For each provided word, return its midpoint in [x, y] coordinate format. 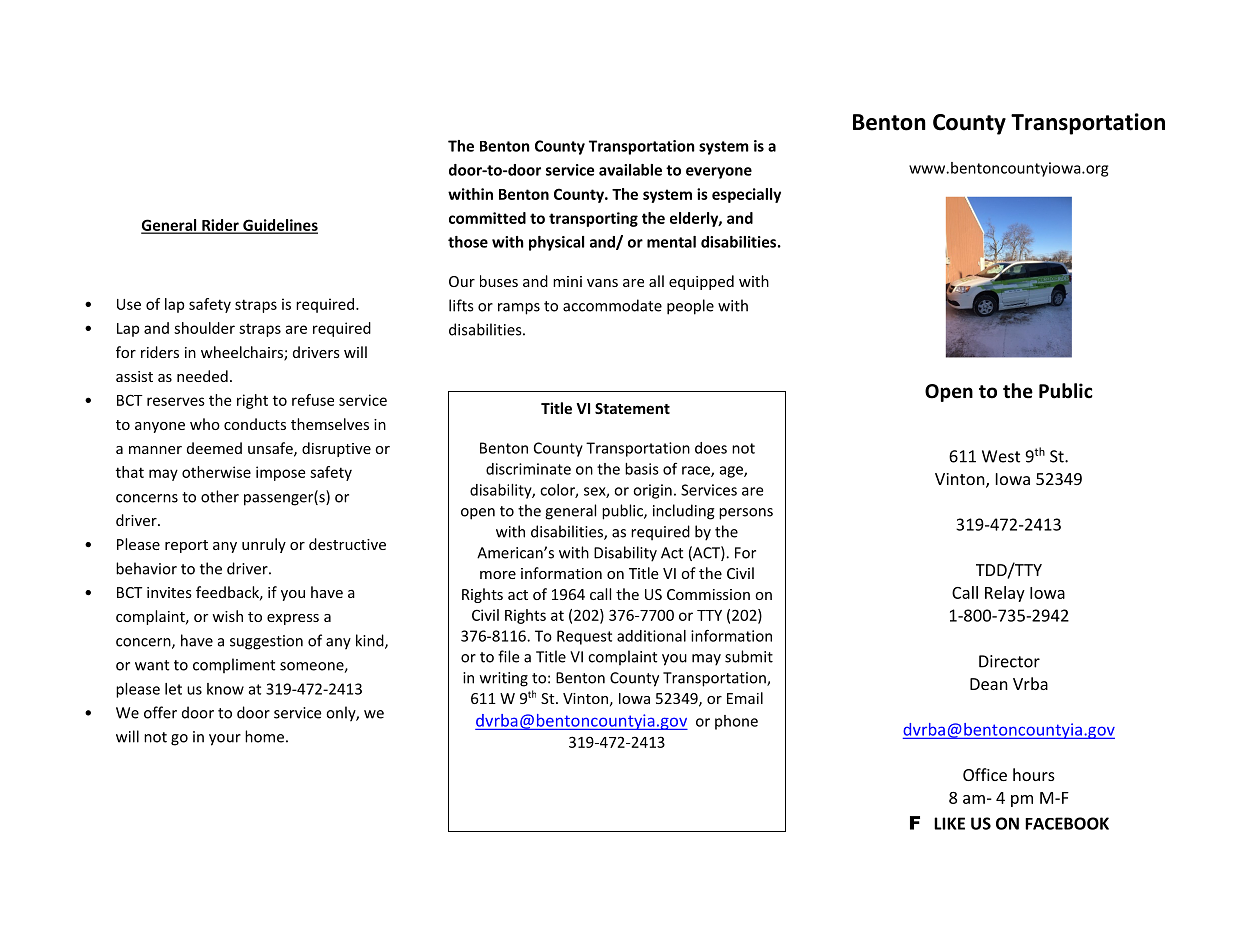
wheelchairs [243, 353]
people [690, 307]
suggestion [266, 642]
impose [280, 473]
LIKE [949, 823]
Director [1009, 661]
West [1001, 456]
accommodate [612, 305]
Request [584, 637]
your [225, 740]
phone [736, 722]
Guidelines [279, 226]
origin [652, 491]
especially [746, 195]
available [630, 170]
